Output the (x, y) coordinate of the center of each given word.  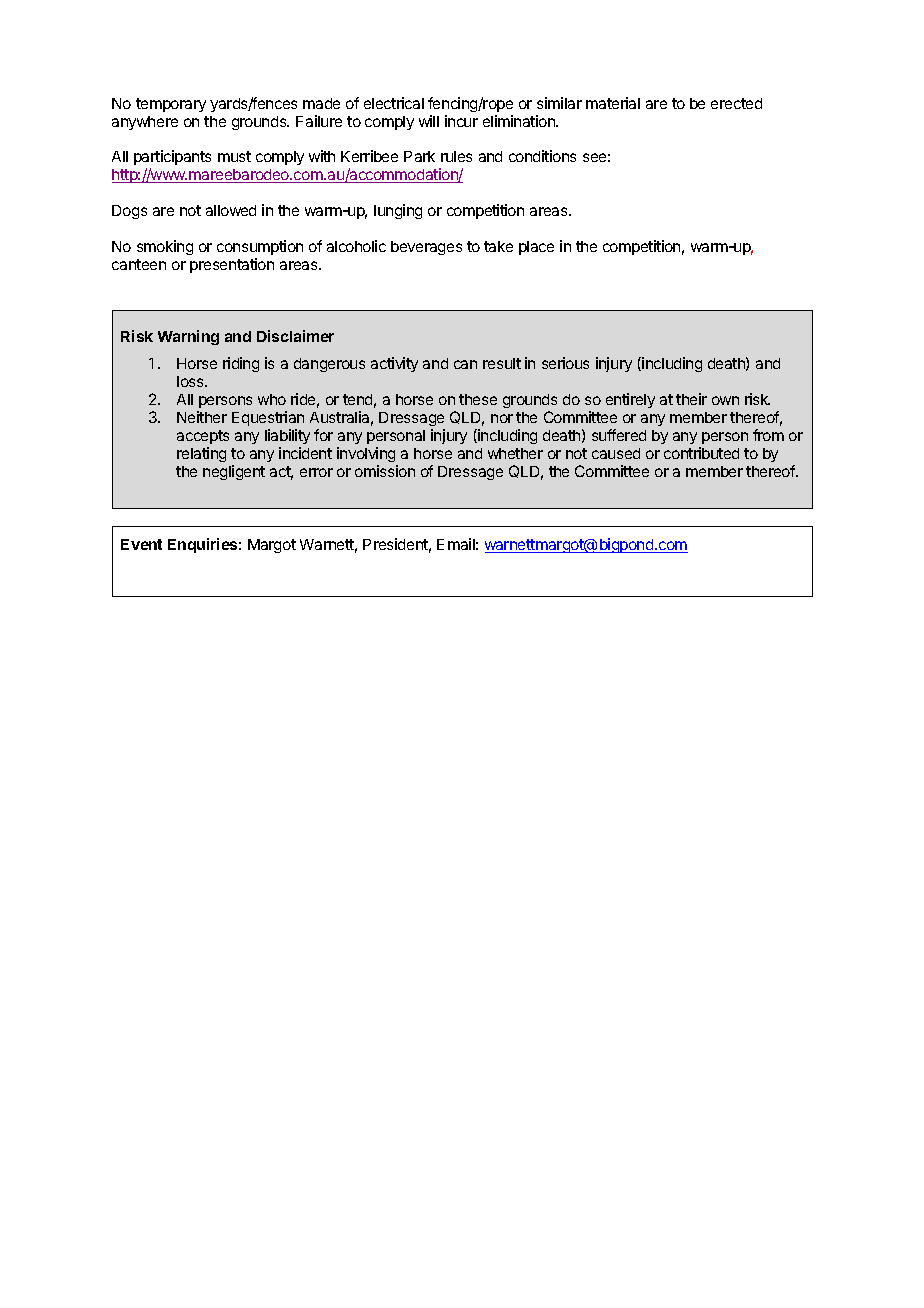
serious (565, 363)
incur (461, 121)
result (502, 363)
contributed (701, 453)
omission (385, 471)
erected (736, 103)
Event (141, 544)
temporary (171, 105)
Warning (188, 337)
